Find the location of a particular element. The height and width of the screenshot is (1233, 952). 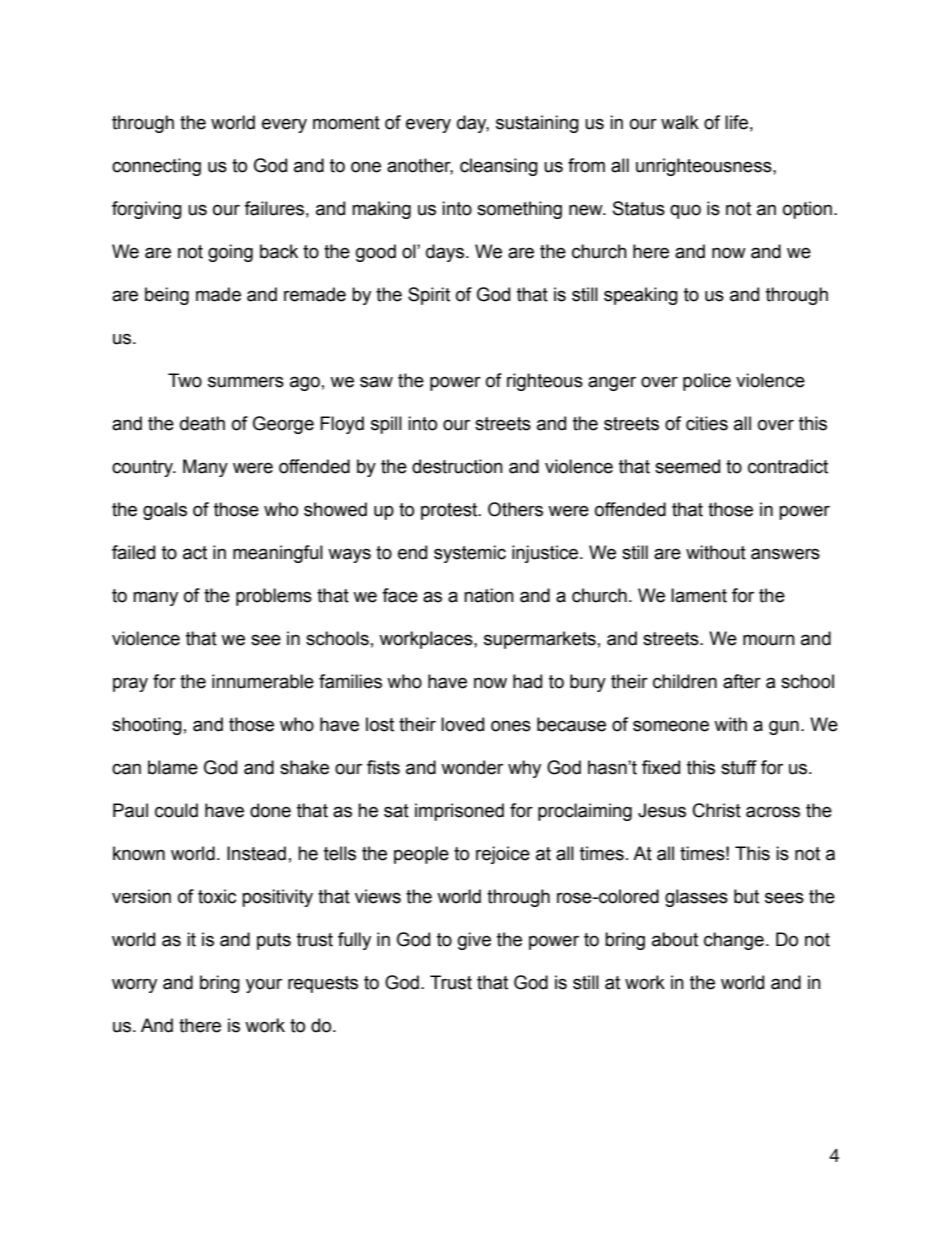

change is located at coordinates (734, 941).
